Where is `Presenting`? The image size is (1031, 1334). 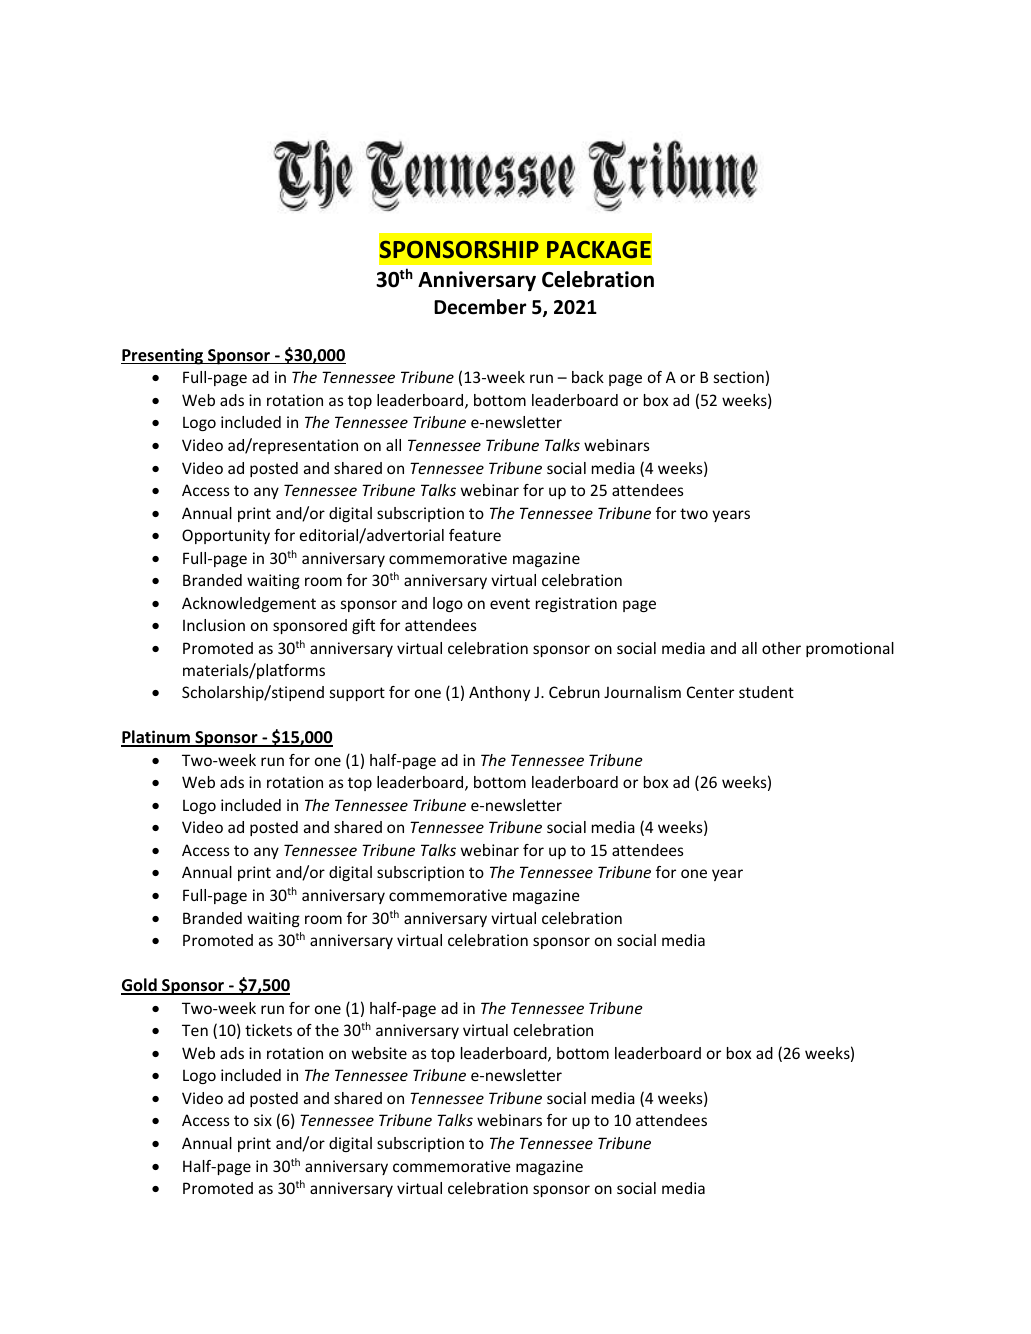
Presenting is located at coordinates (163, 356).
